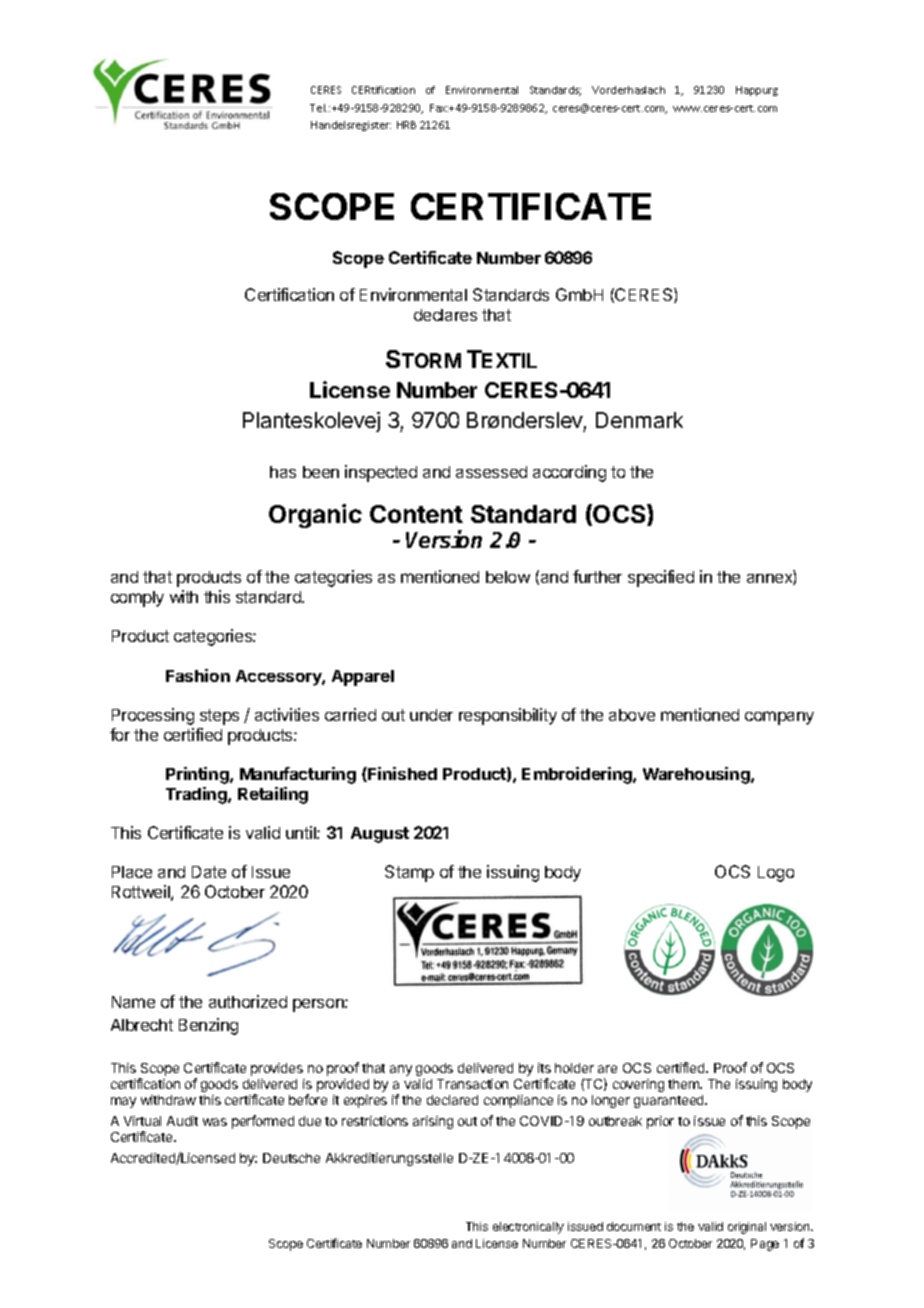 Image resolution: width=924 pixels, height=1308 pixels. What do you see at coordinates (215, 1122) in the screenshot?
I see `was` at bounding box center [215, 1122].
